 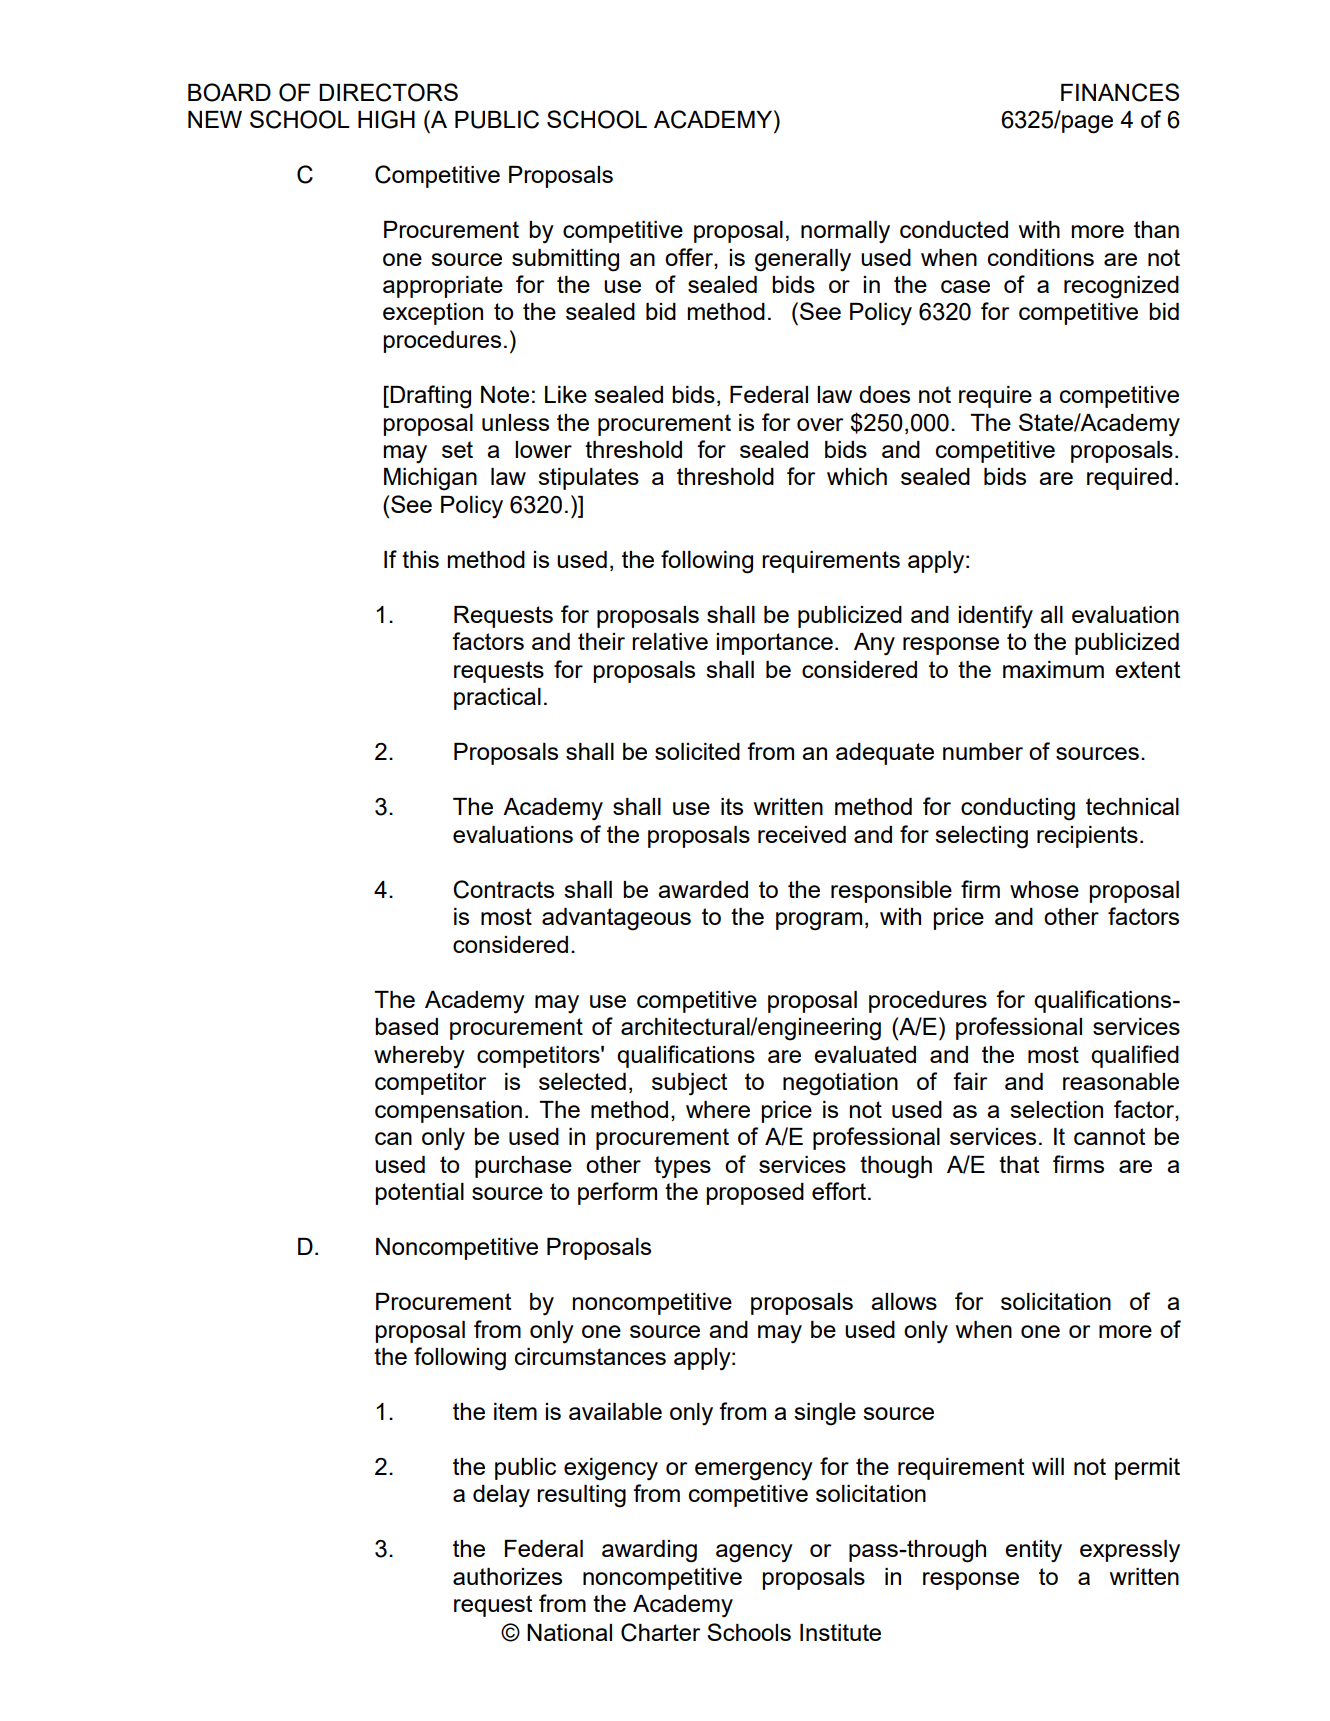 What do you see at coordinates (419, 1194) in the image?
I see `potential` at bounding box center [419, 1194].
